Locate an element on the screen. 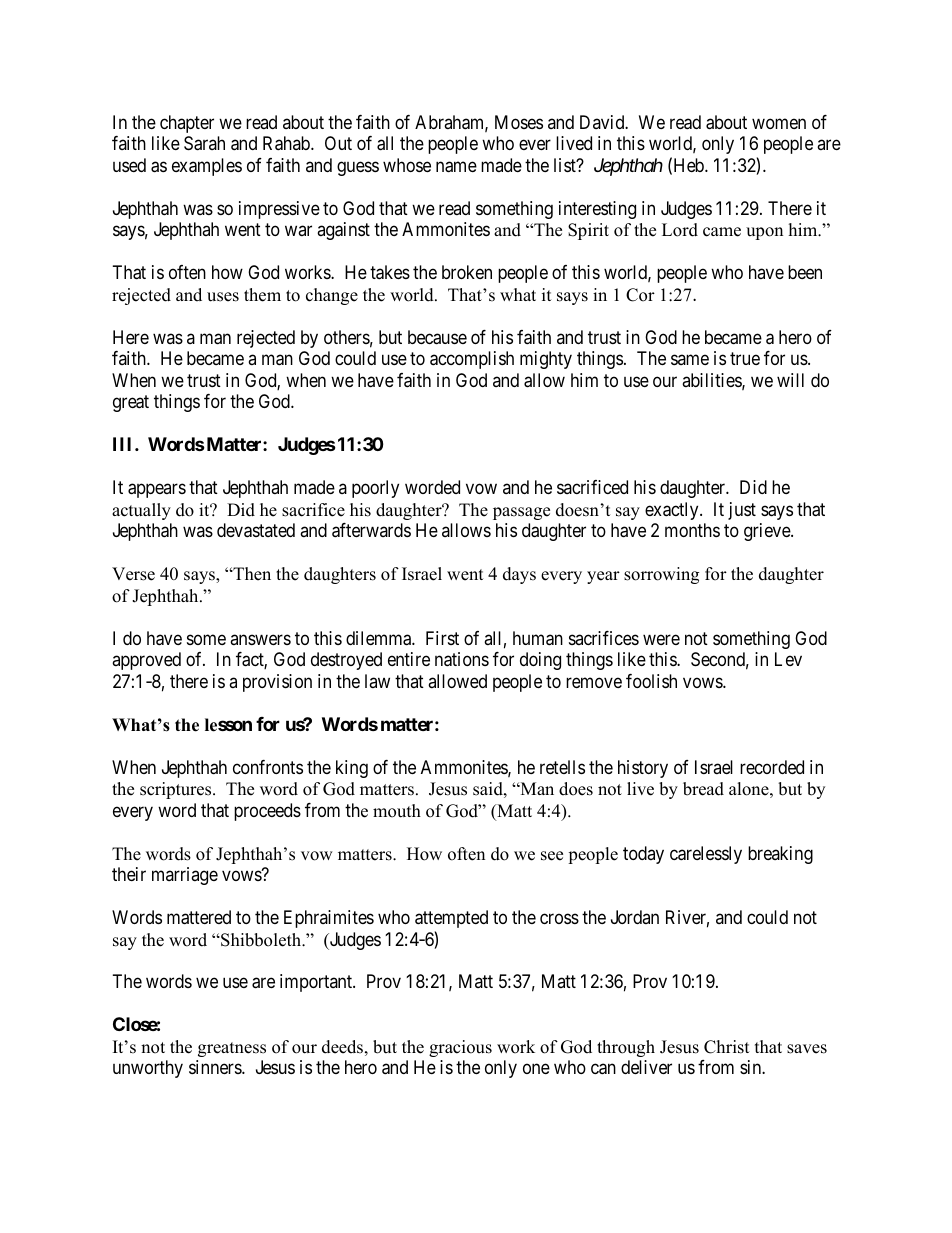 The height and width of the screenshot is (1233, 952). answers is located at coordinates (260, 639).
